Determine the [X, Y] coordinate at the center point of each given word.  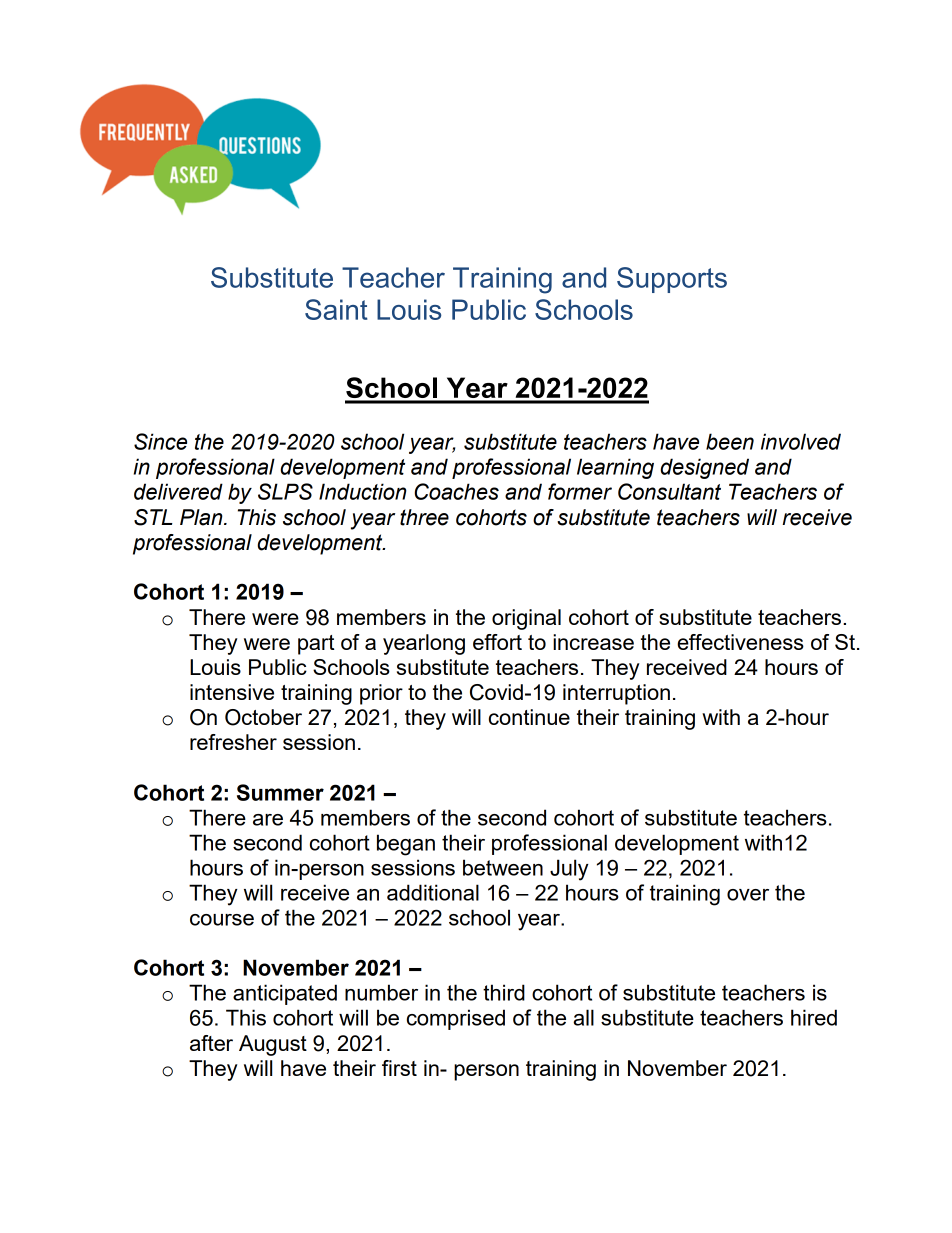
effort [497, 642]
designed [705, 468]
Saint [336, 309]
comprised [456, 1019]
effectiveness [740, 642]
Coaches [457, 491]
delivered [178, 491]
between [503, 867]
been [730, 441]
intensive [232, 692]
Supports [672, 280]
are [268, 820]
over [748, 895]
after [211, 1043]
